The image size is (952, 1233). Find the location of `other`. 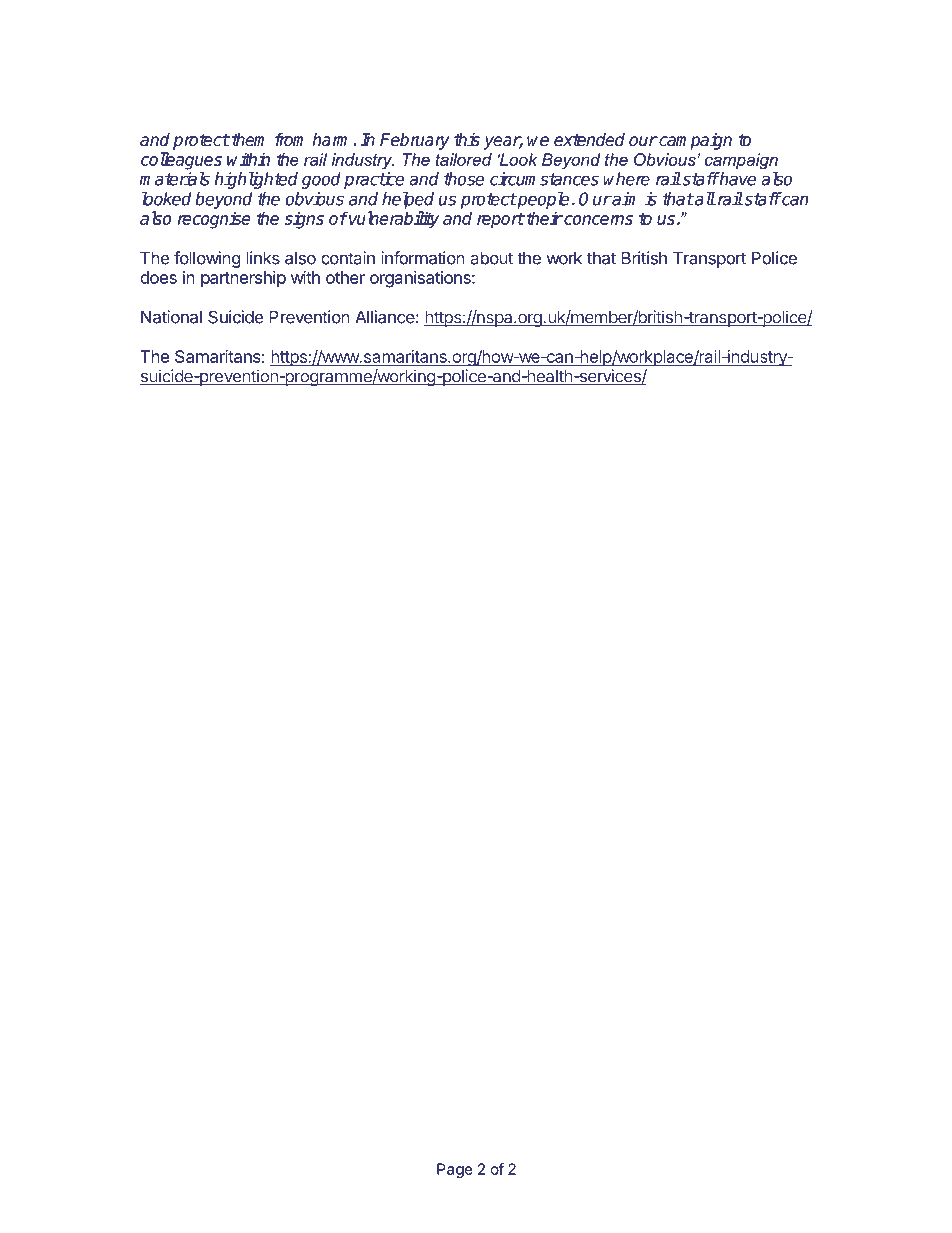

other is located at coordinates (345, 277).
